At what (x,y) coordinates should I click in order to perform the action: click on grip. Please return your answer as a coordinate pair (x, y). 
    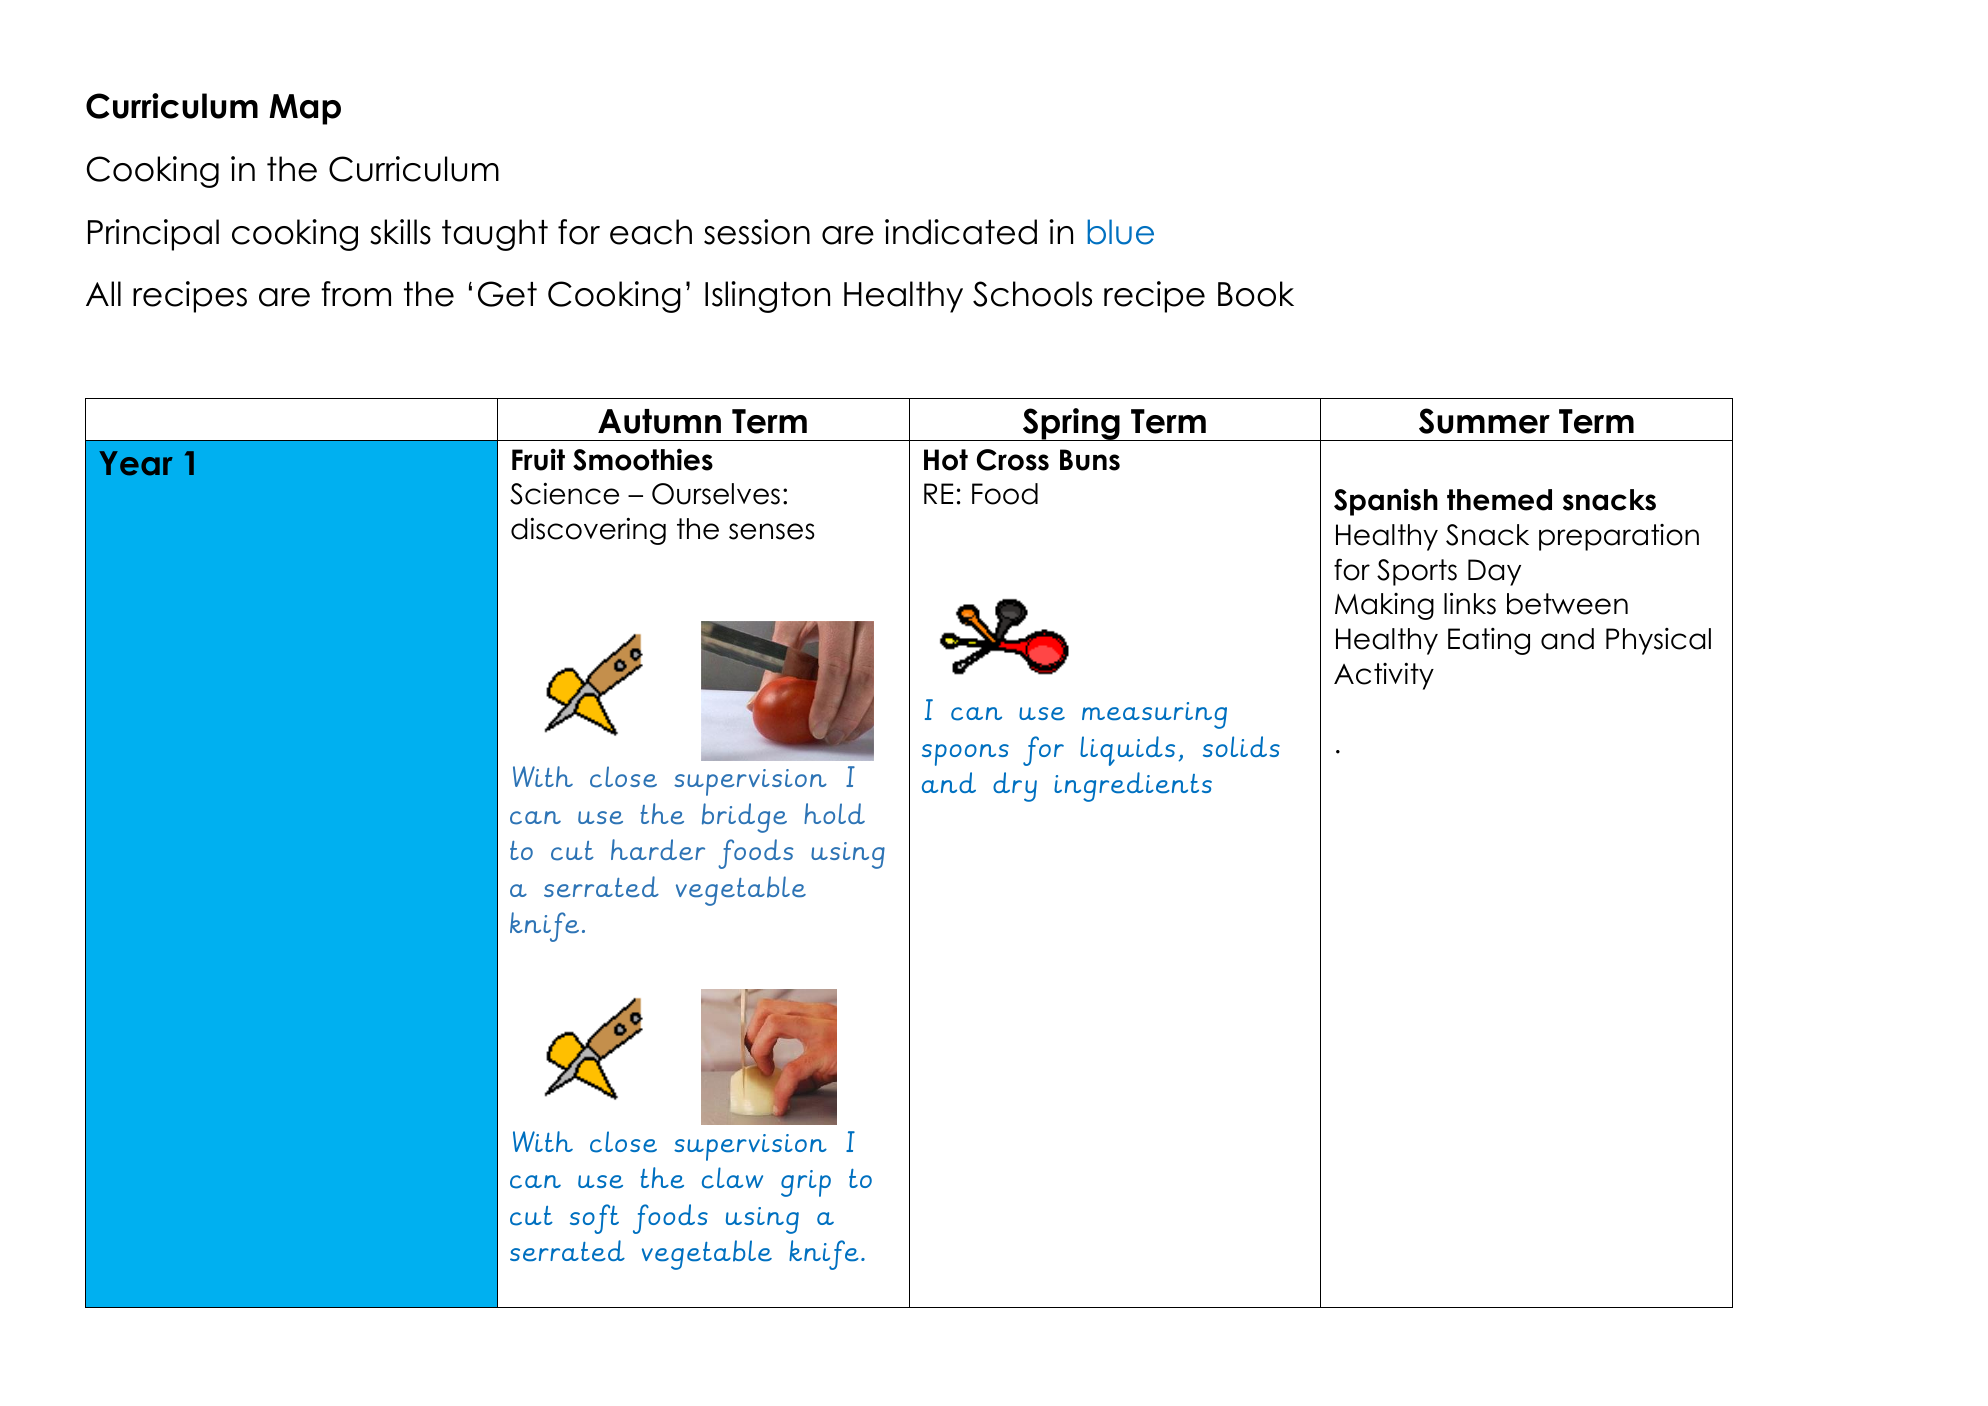
    Looking at the image, I should click on (806, 1183).
